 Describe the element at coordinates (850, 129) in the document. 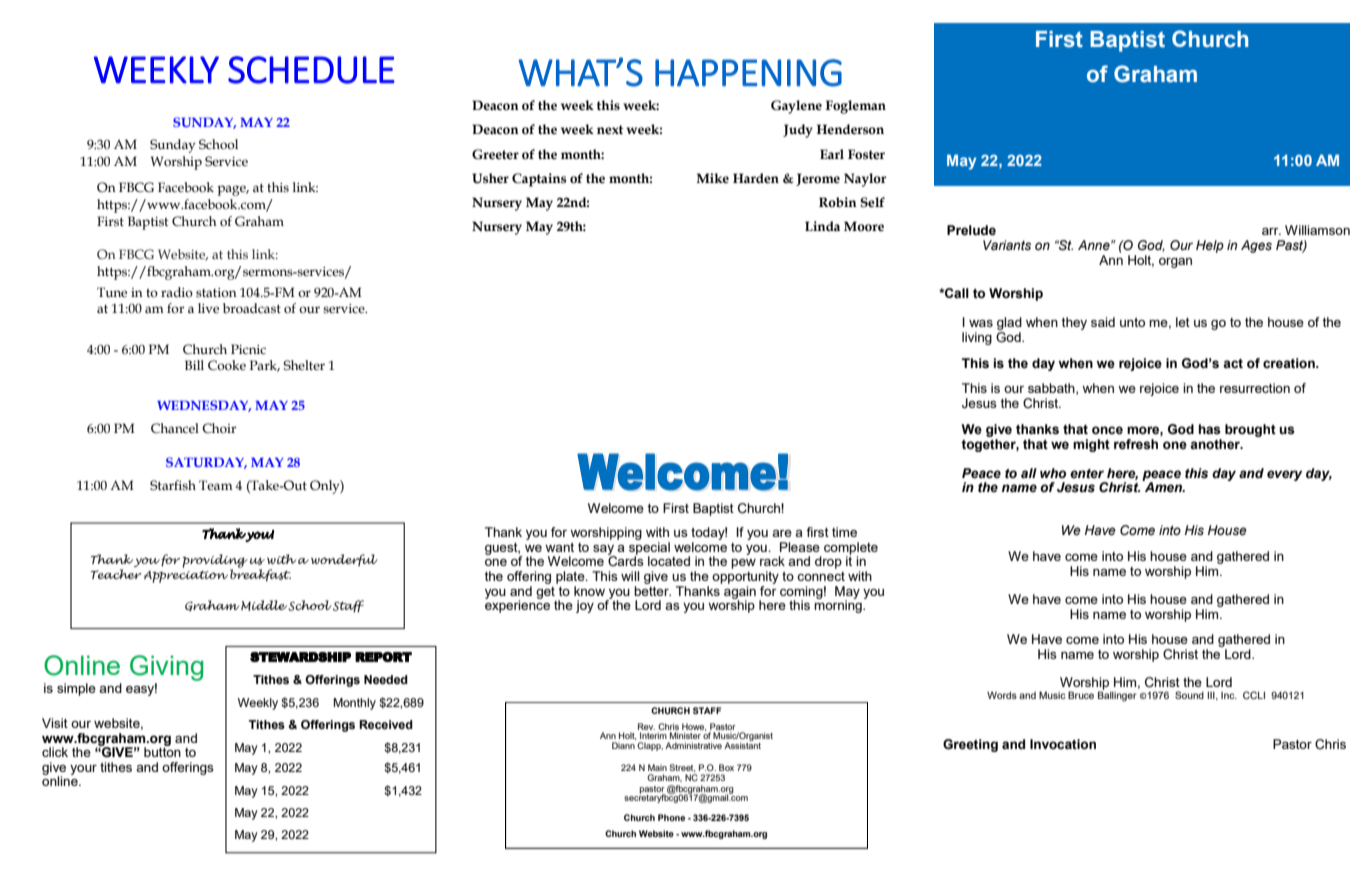

I see `Henderson` at that location.
